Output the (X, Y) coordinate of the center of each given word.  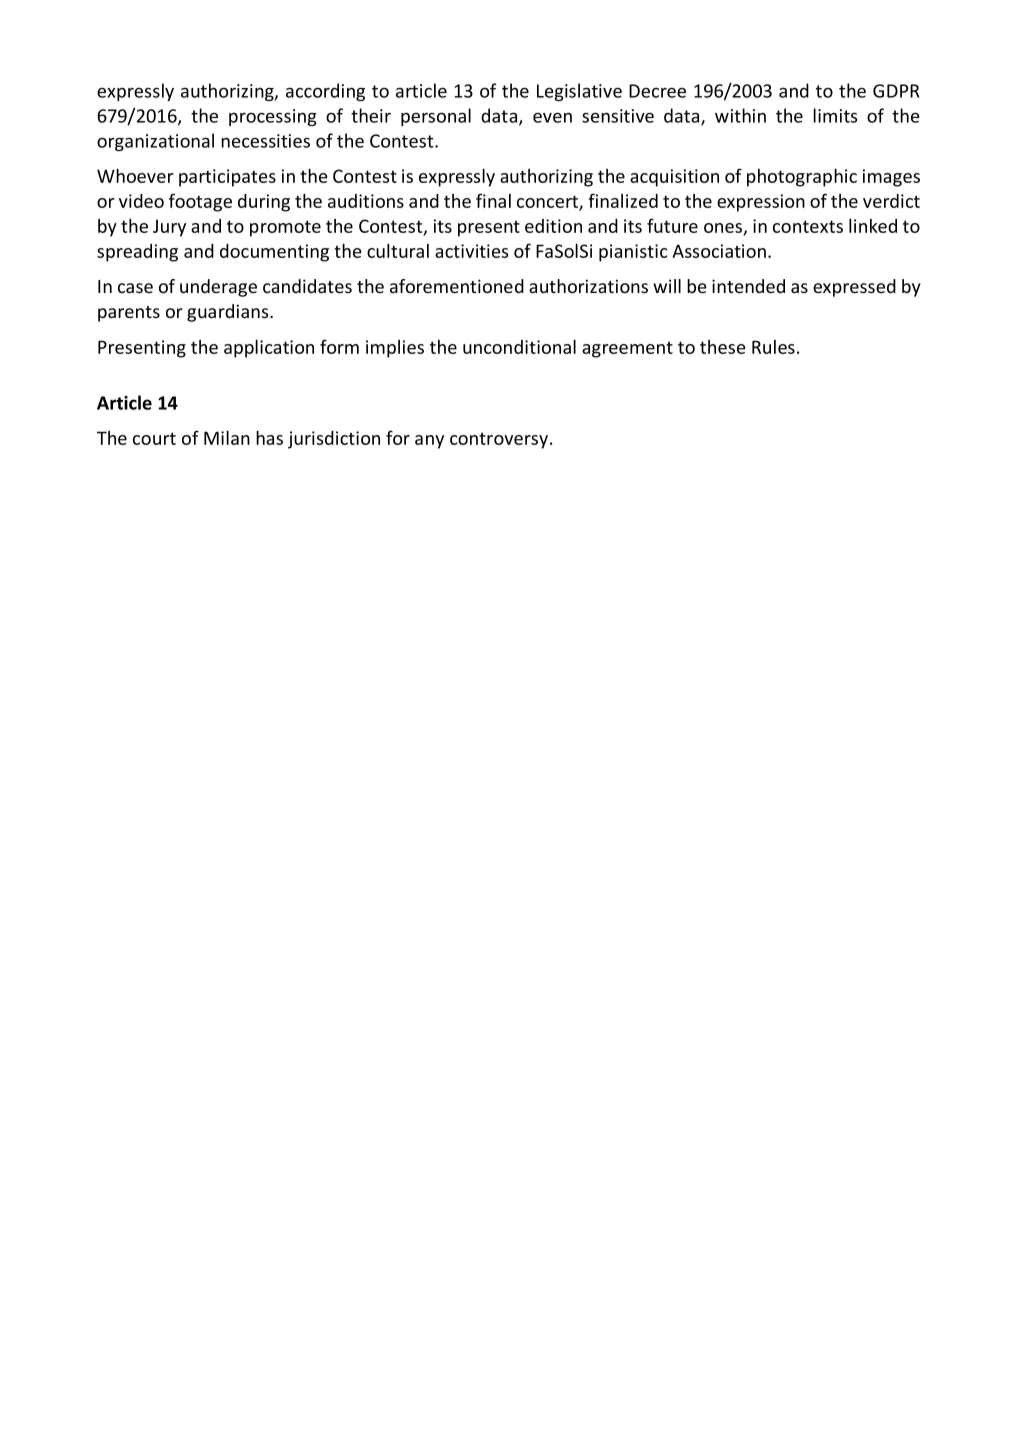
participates (227, 178)
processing (273, 117)
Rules (773, 347)
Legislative (579, 92)
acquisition (674, 178)
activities (471, 251)
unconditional (519, 347)
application (269, 349)
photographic (802, 178)
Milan (227, 438)
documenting (274, 253)
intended (748, 286)
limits (835, 115)
